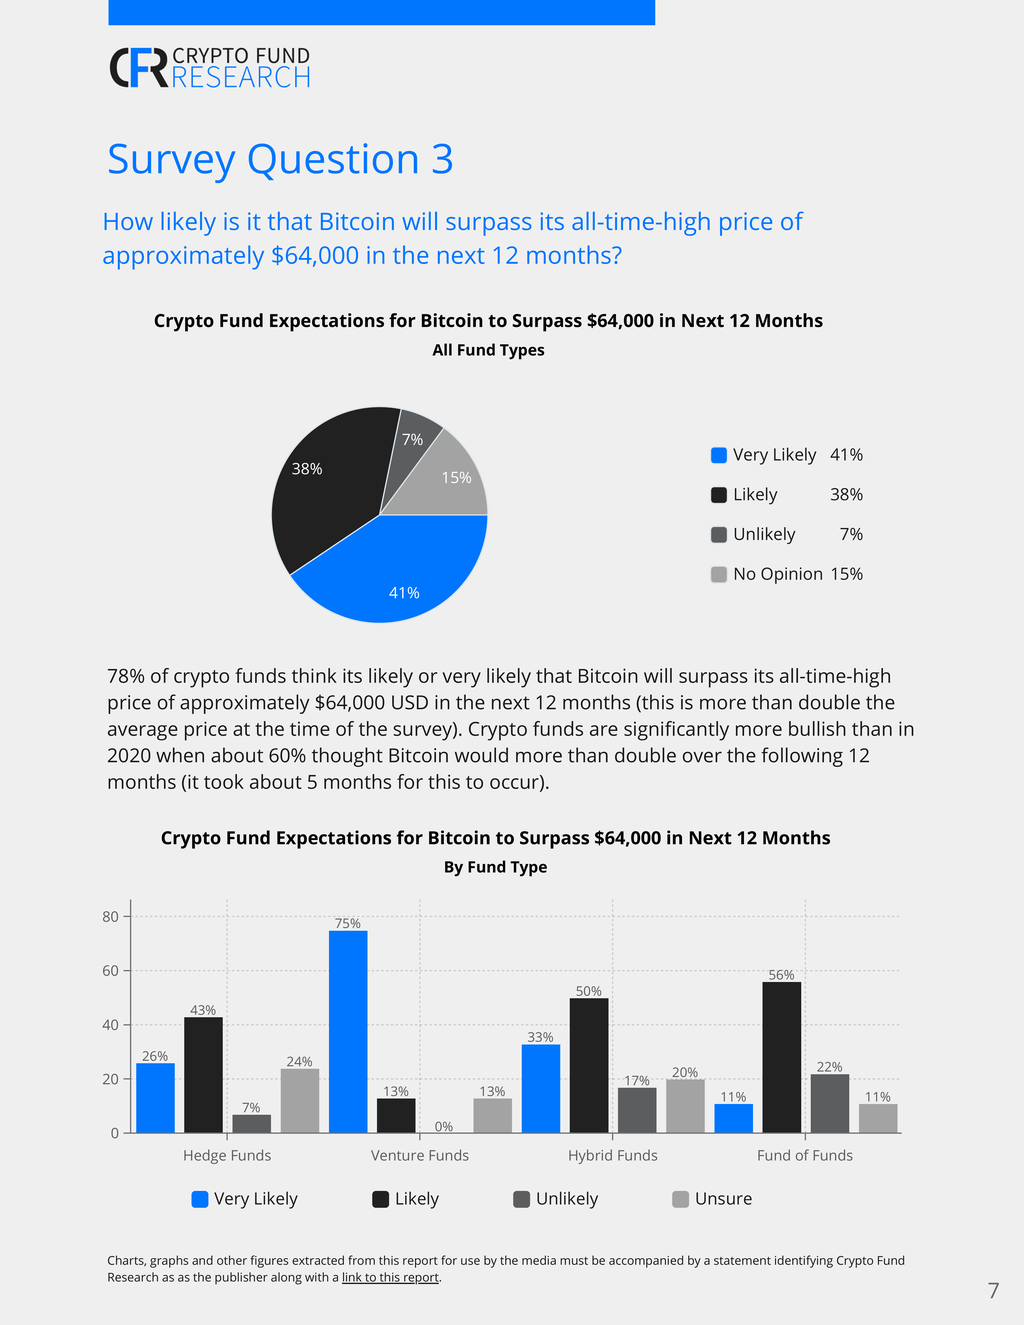 Image resolution: width=1024 pixels, height=1325 pixels. What do you see at coordinates (202, 1260) in the page?
I see `and` at bounding box center [202, 1260].
